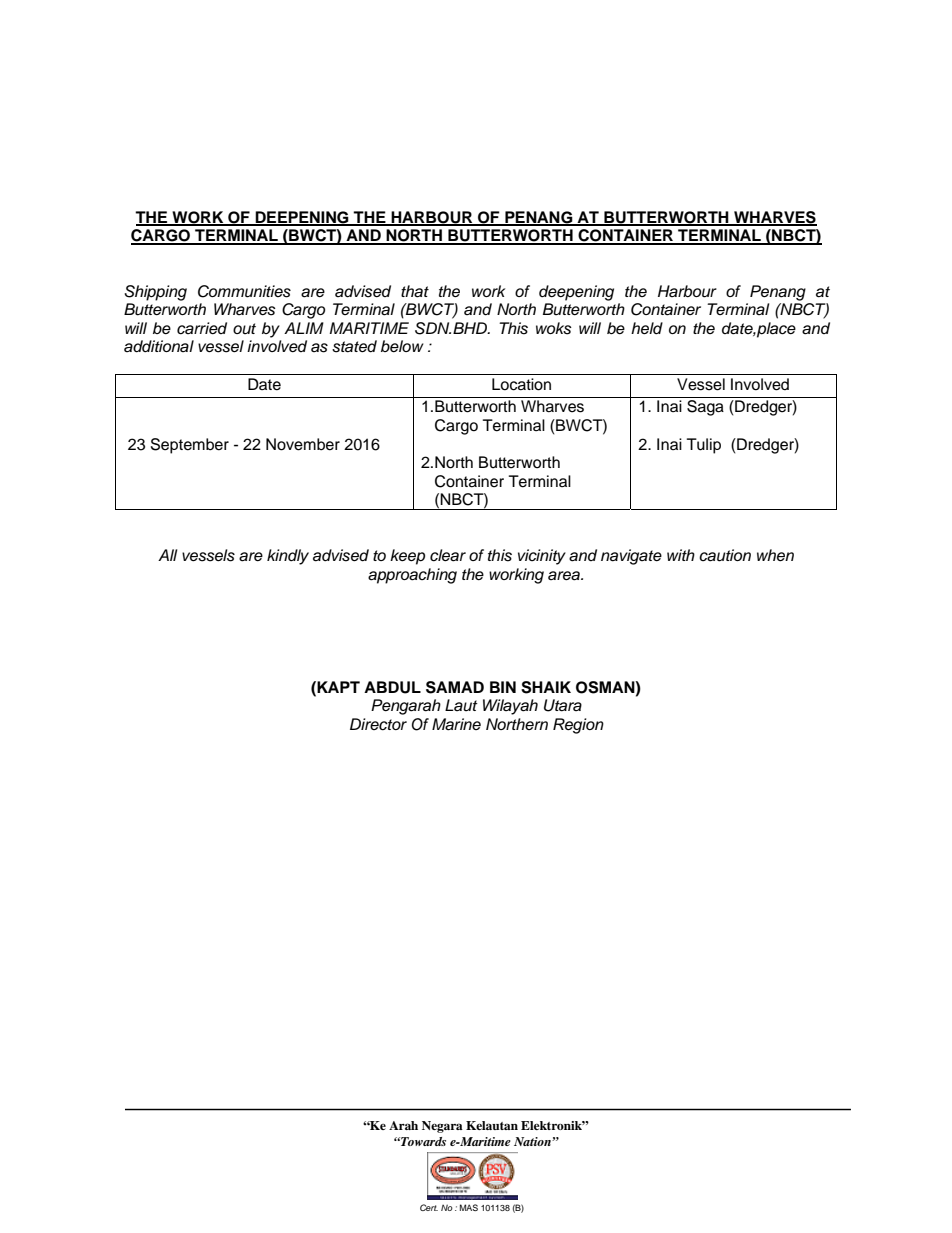  I want to click on out, so click(244, 329).
